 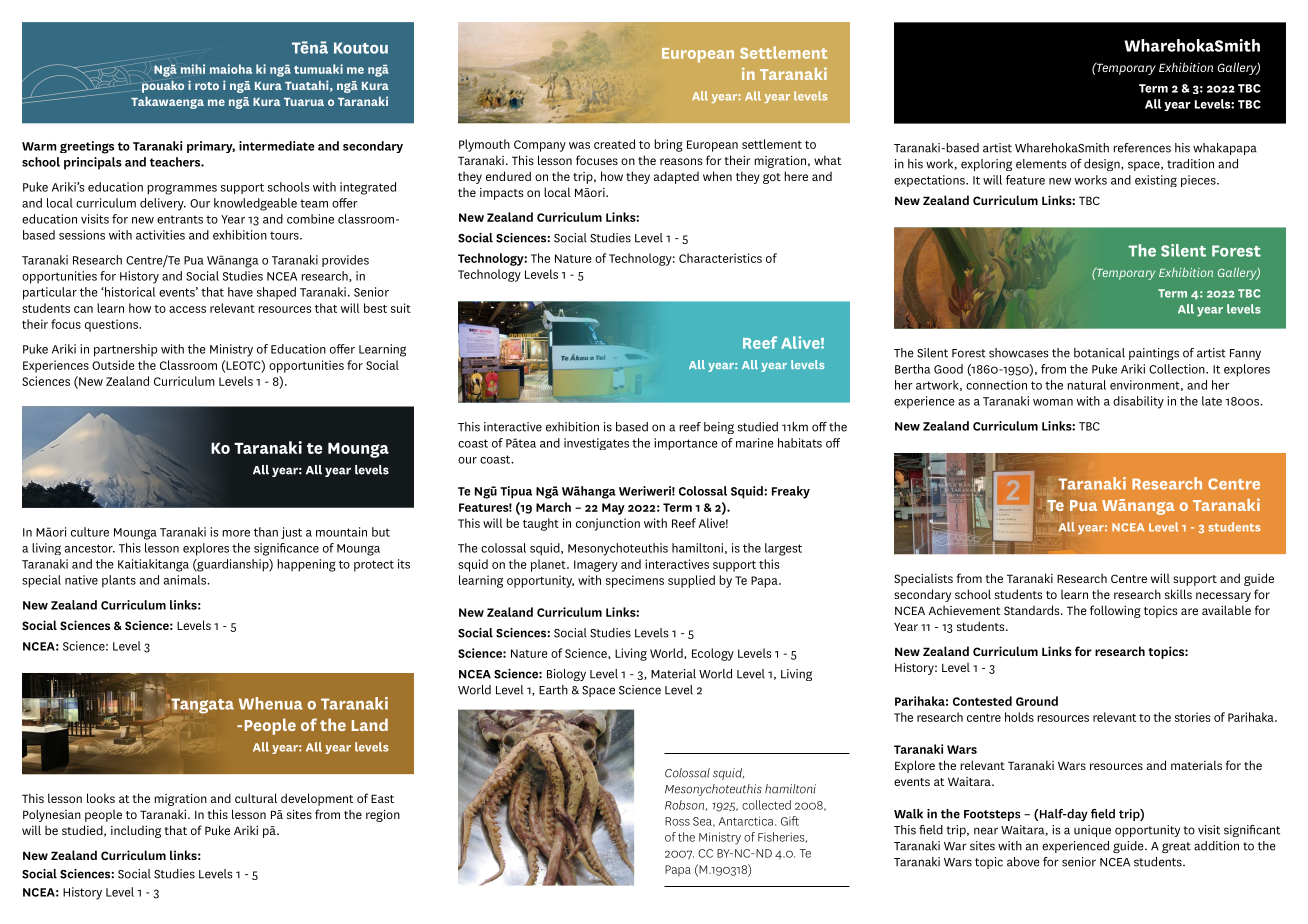 I want to click on unique, so click(x=1092, y=831).
